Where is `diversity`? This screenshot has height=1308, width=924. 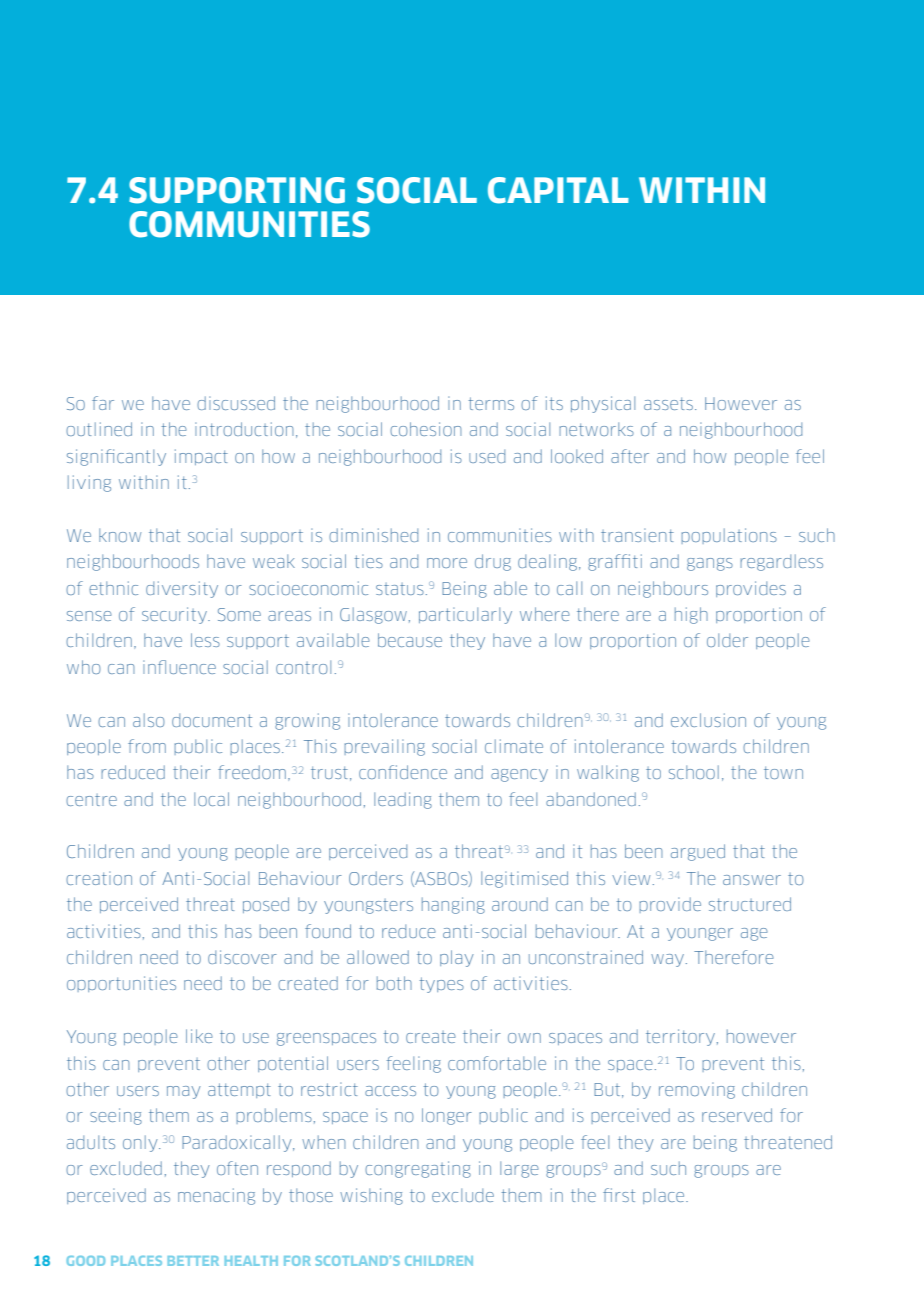 diversity is located at coordinates (182, 589).
